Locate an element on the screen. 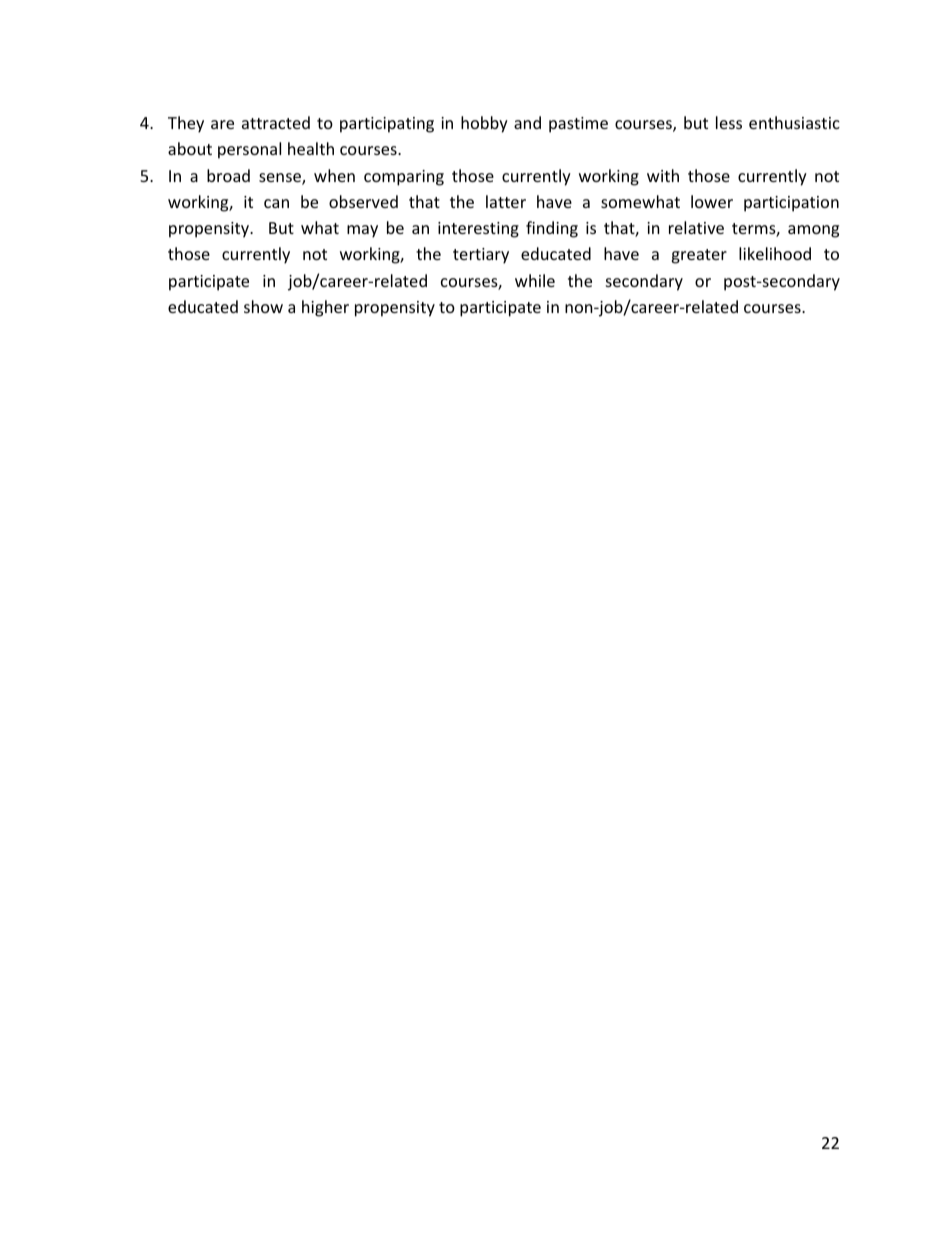  greater is located at coordinates (699, 256).
